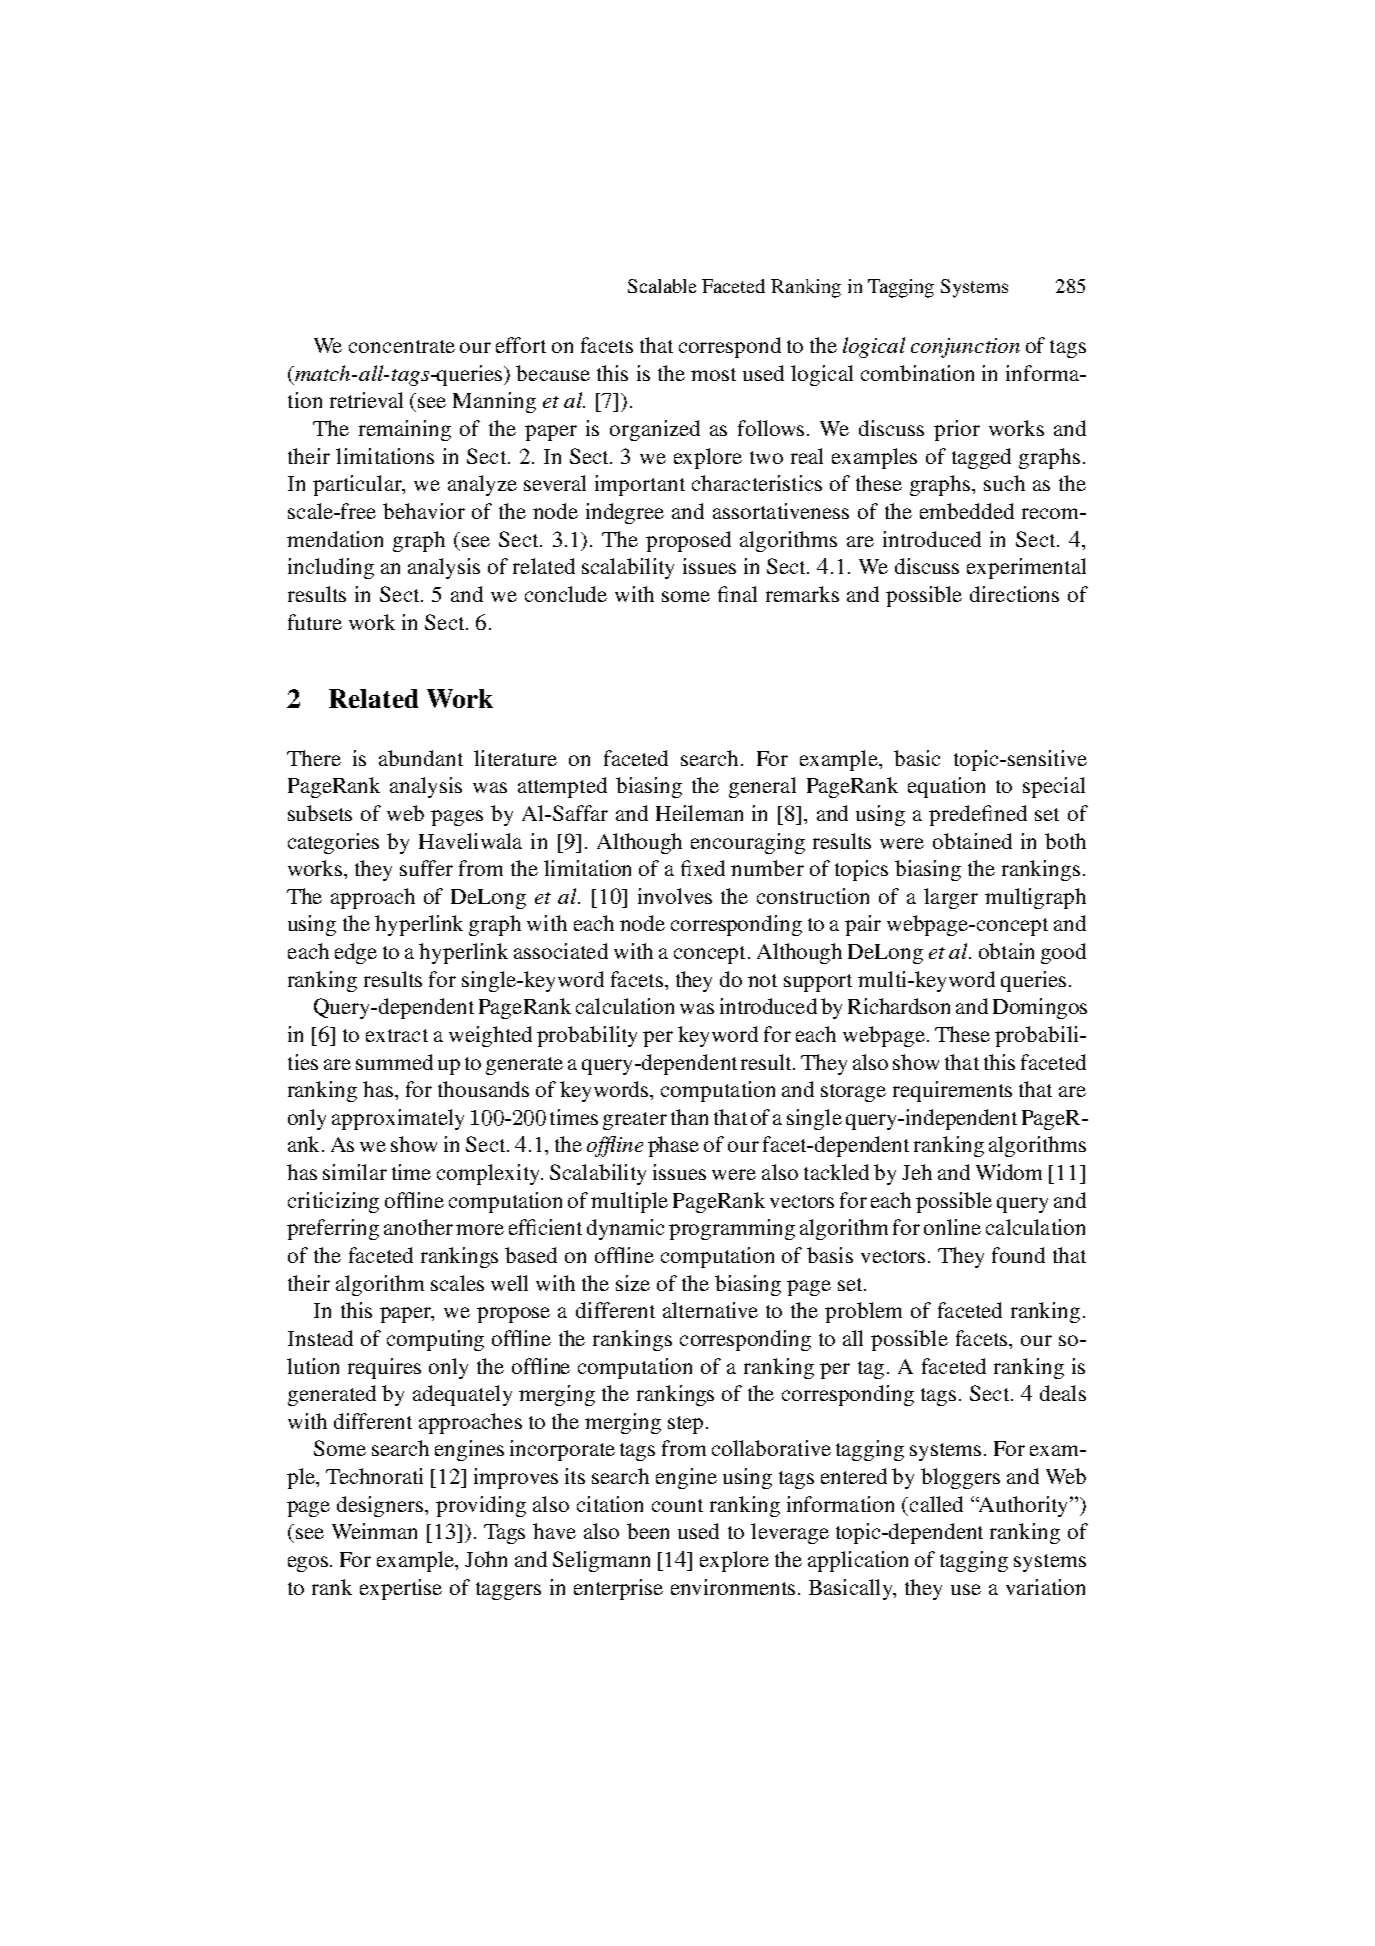 This page has width=1375, height=1946. Describe the element at coordinates (737, 594) in the page. I see `final` at that location.
